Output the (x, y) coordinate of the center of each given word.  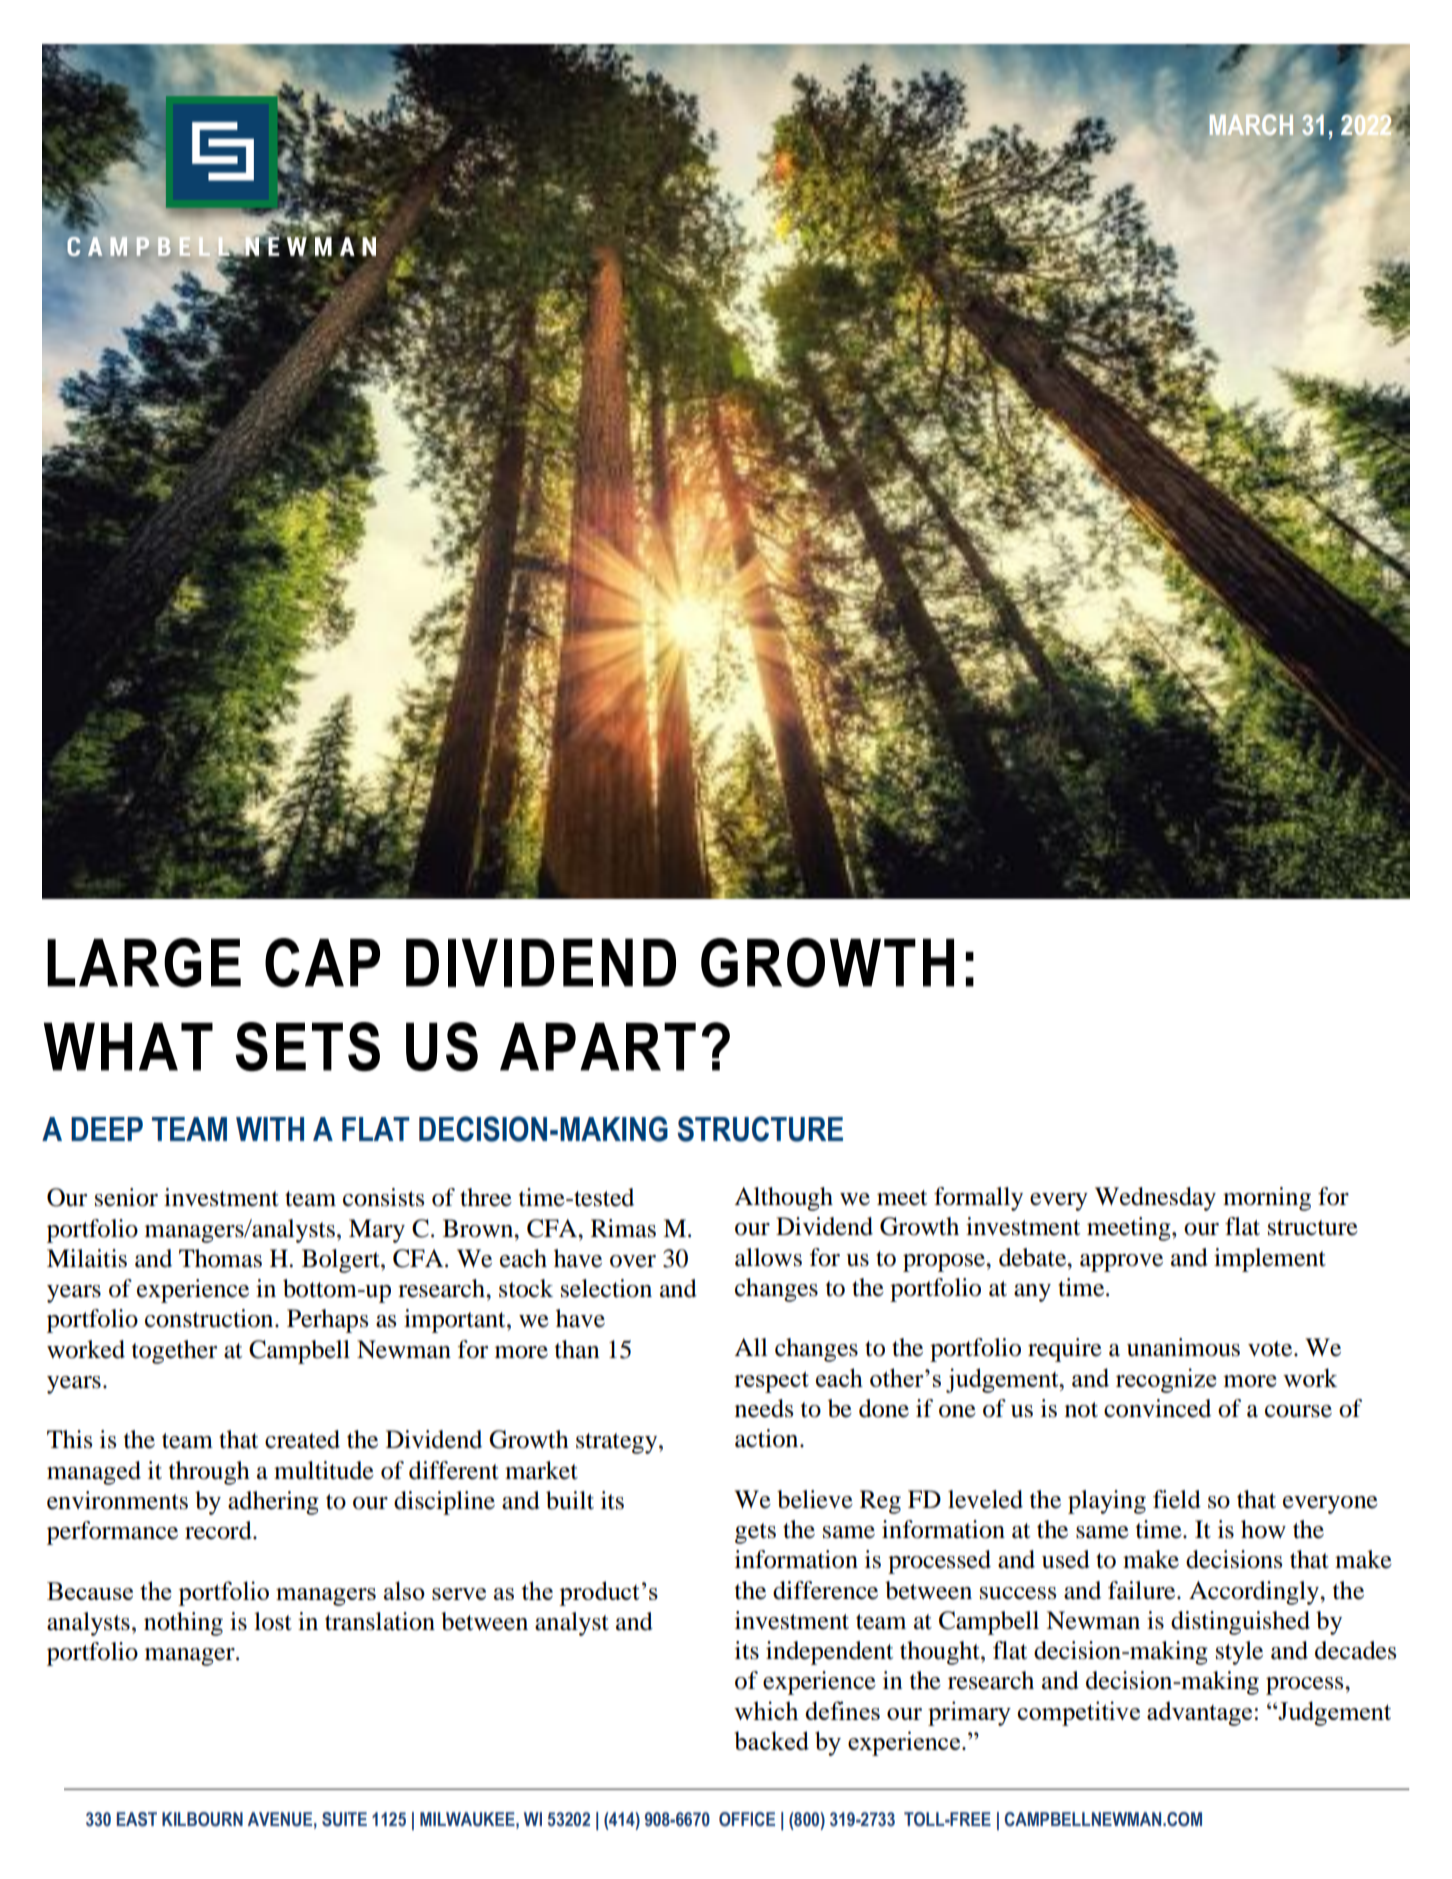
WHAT (128, 1047)
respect (771, 1382)
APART (598, 1047)
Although (783, 1199)
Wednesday (1155, 1199)
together (174, 1352)
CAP (322, 962)
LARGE (144, 962)
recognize (1166, 1380)
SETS (307, 1046)
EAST (137, 1819)
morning (1267, 1199)
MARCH (1251, 124)
